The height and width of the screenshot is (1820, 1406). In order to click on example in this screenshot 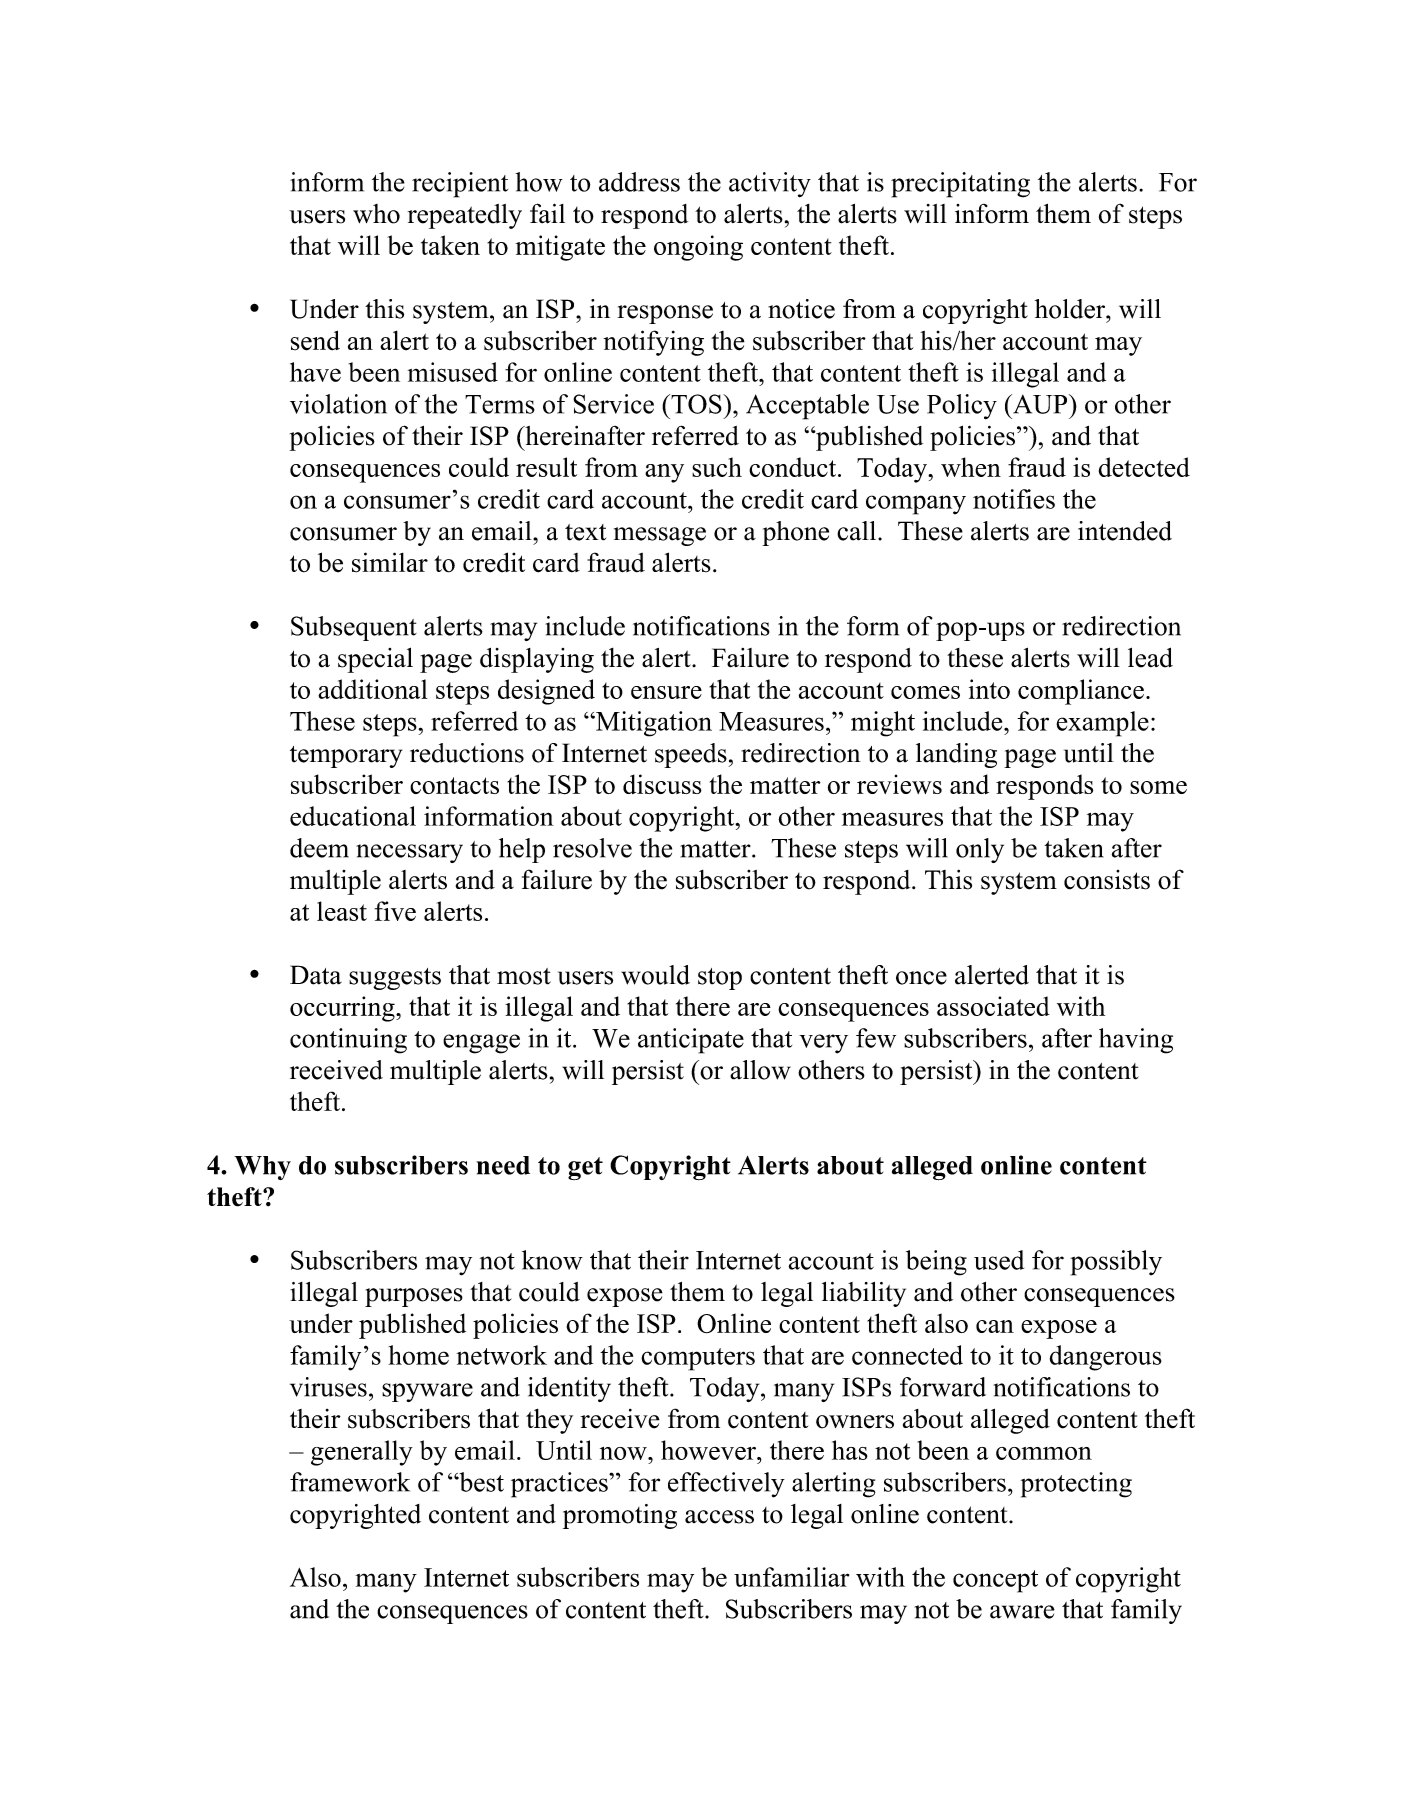, I will do `click(1102, 724)`.
